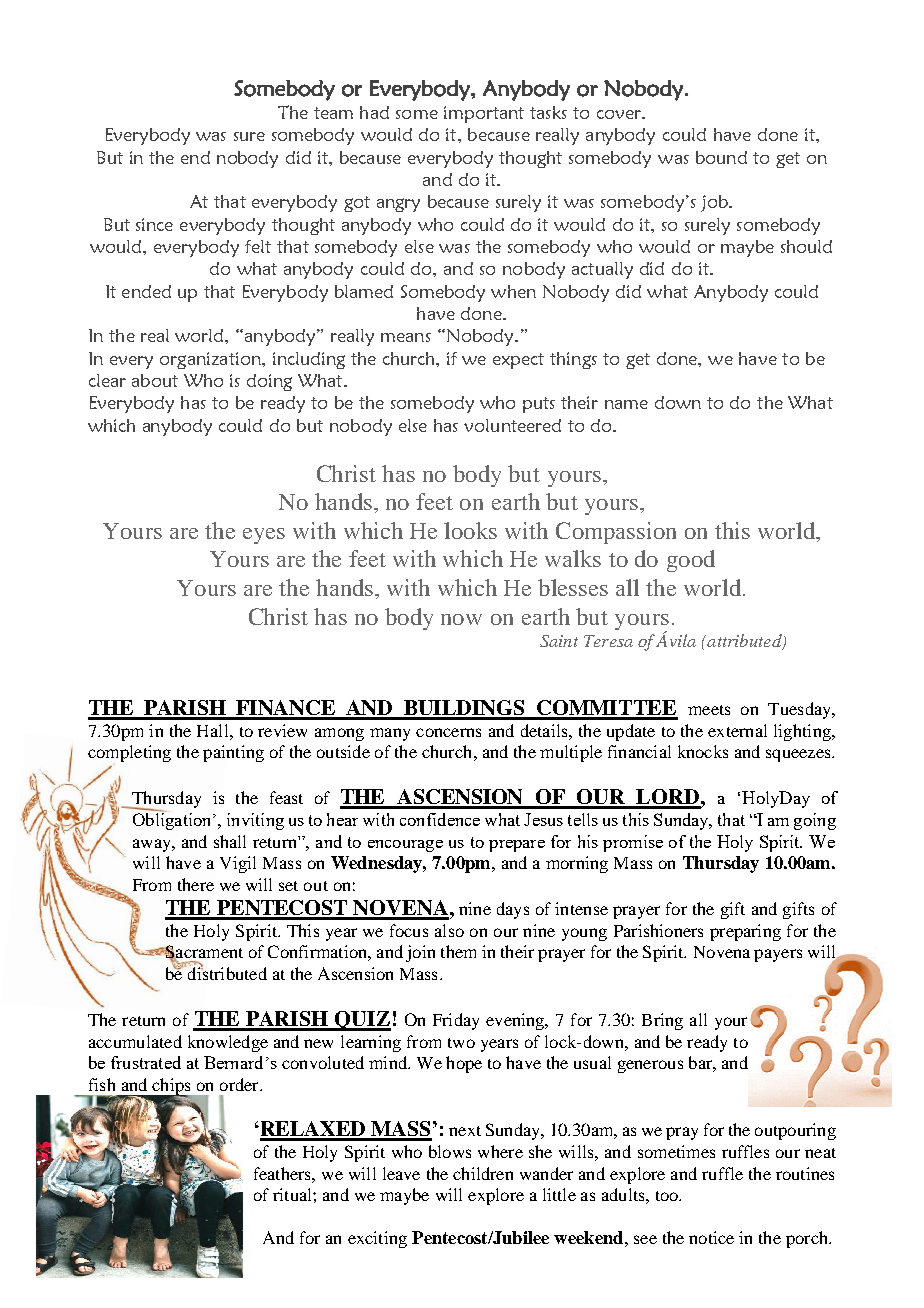 The width and height of the screenshot is (924, 1308). What do you see at coordinates (691, 561) in the screenshot?
I see `good` at bounding box center [691, 561].
